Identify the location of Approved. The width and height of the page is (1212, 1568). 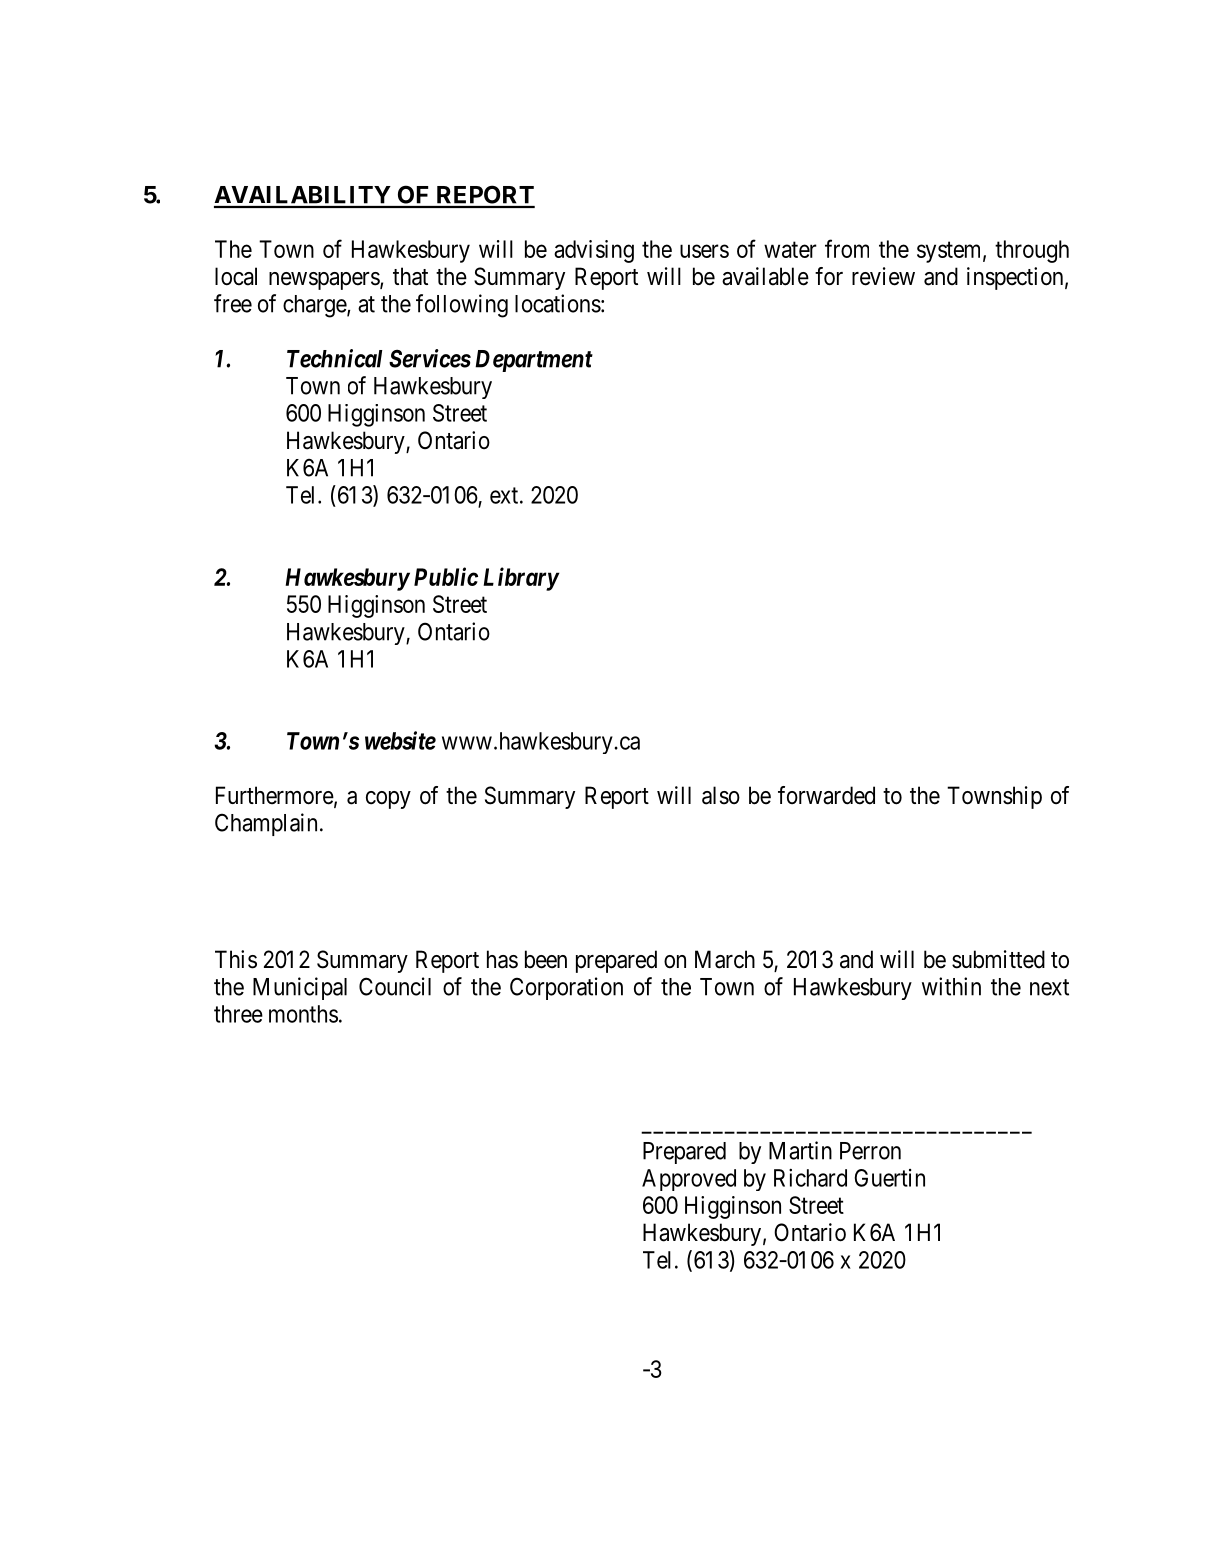
(689, 1180).
